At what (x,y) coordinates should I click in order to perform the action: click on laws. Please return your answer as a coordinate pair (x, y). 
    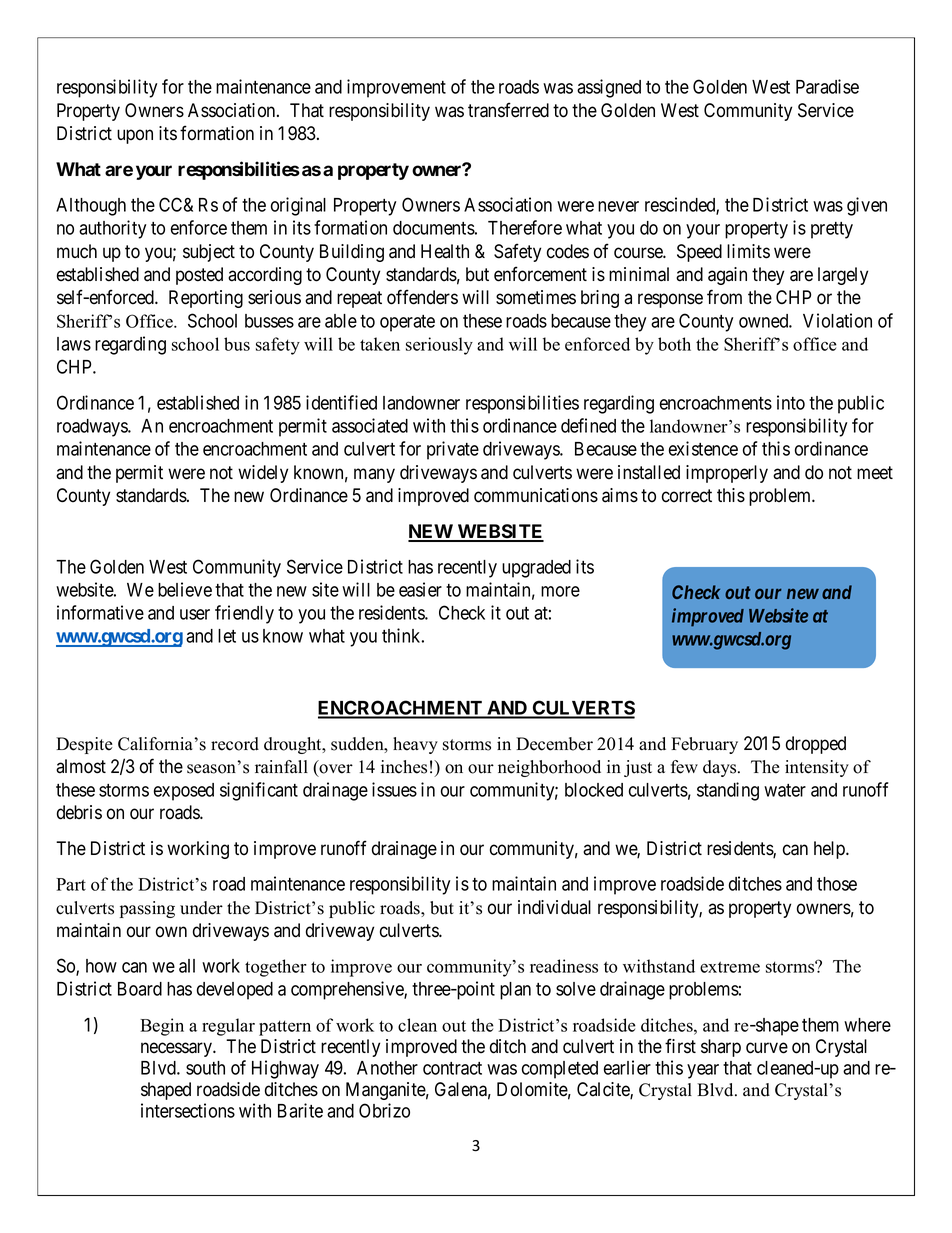
    Looking at the image, I should click on (74, 344).
